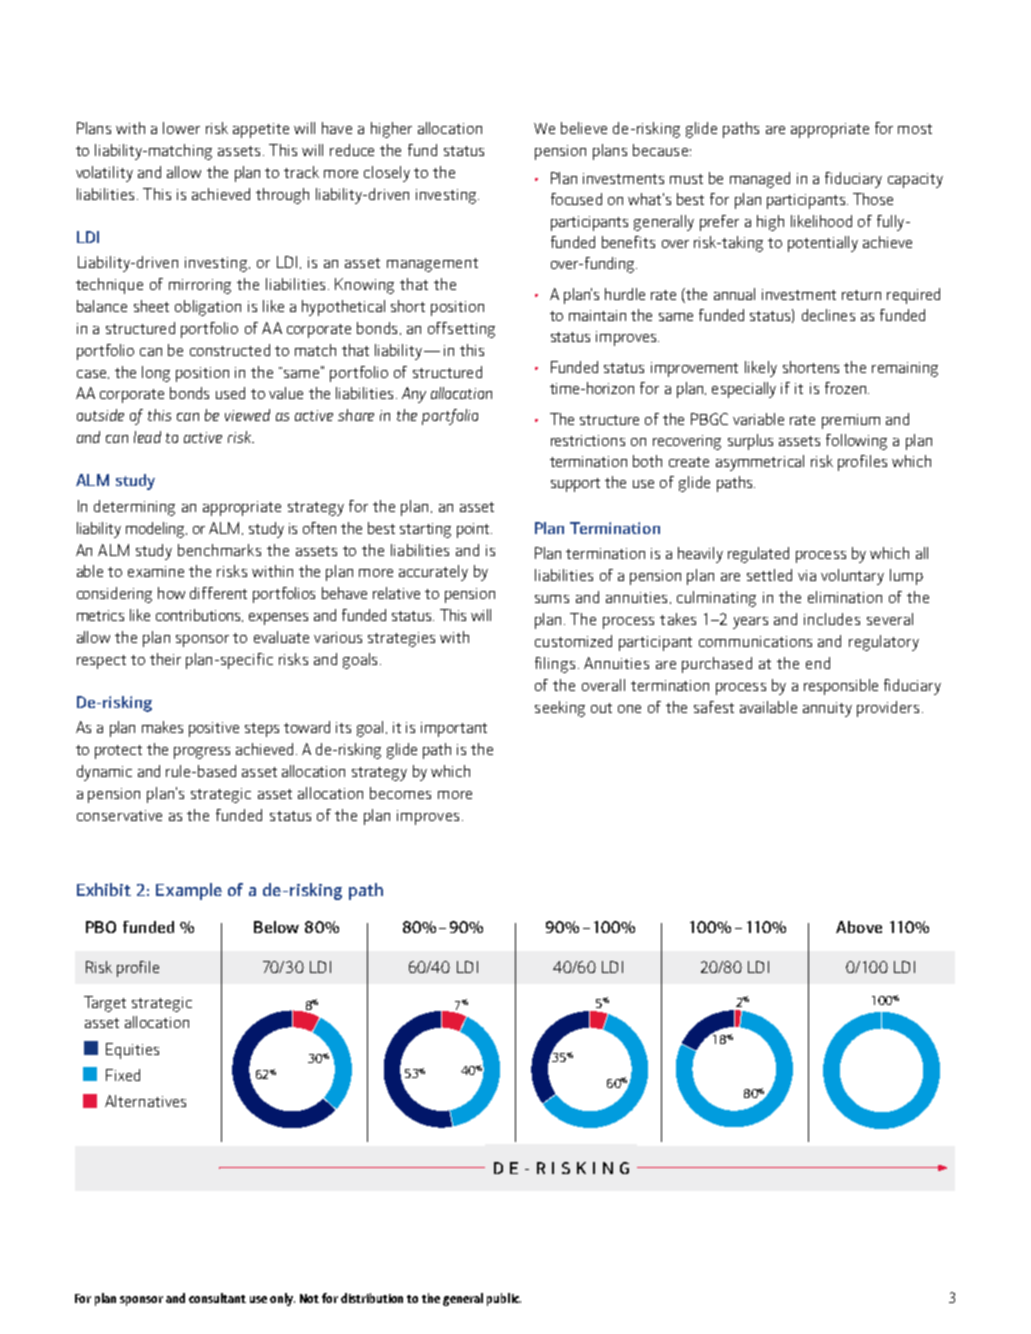  What do you see at coordinates (807, 575) in the document?
I see `via` at bounding box center [807, 575].
